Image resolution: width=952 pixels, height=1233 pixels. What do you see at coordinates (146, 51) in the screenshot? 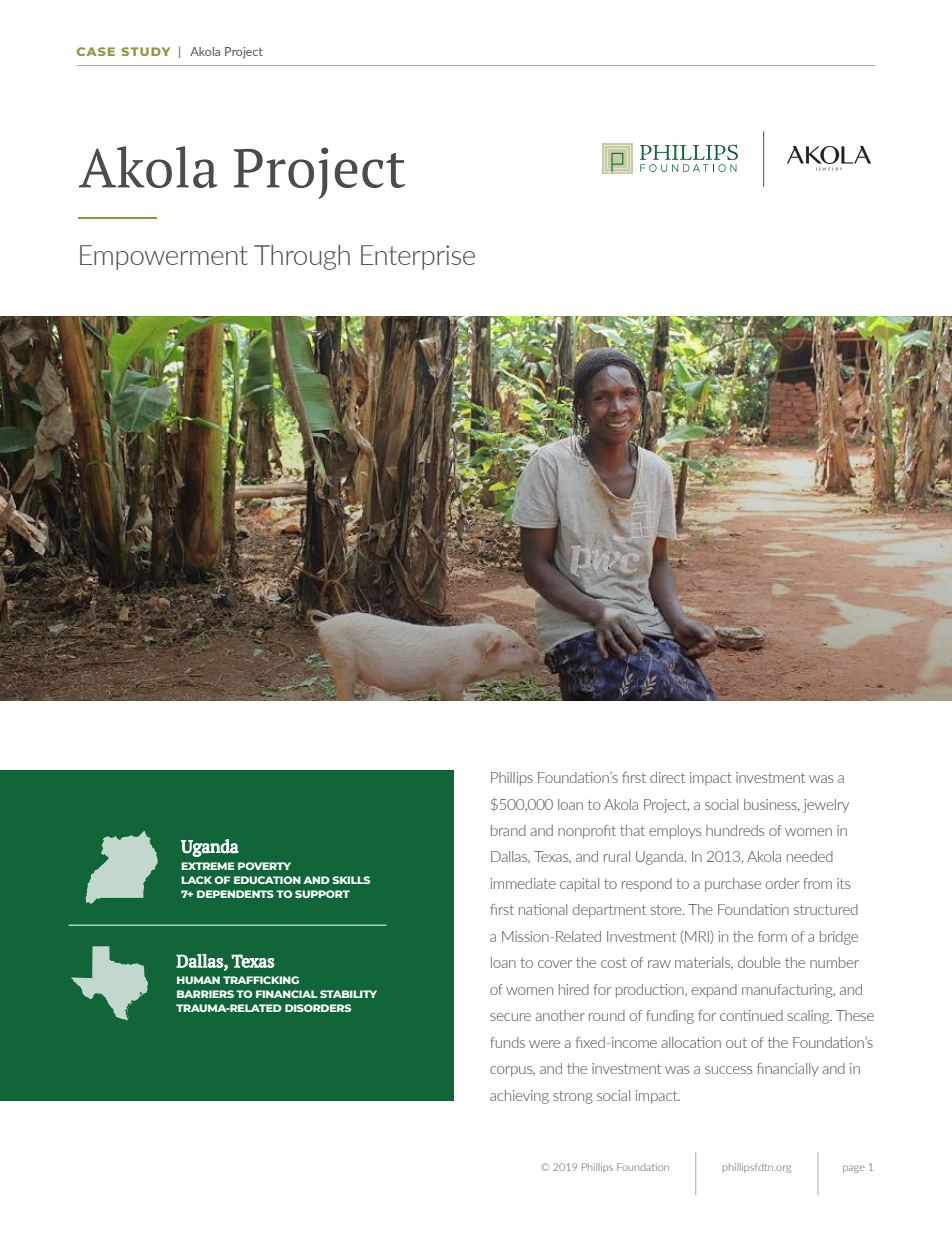
I see `STUDY` at bounding box center [146, 51].
